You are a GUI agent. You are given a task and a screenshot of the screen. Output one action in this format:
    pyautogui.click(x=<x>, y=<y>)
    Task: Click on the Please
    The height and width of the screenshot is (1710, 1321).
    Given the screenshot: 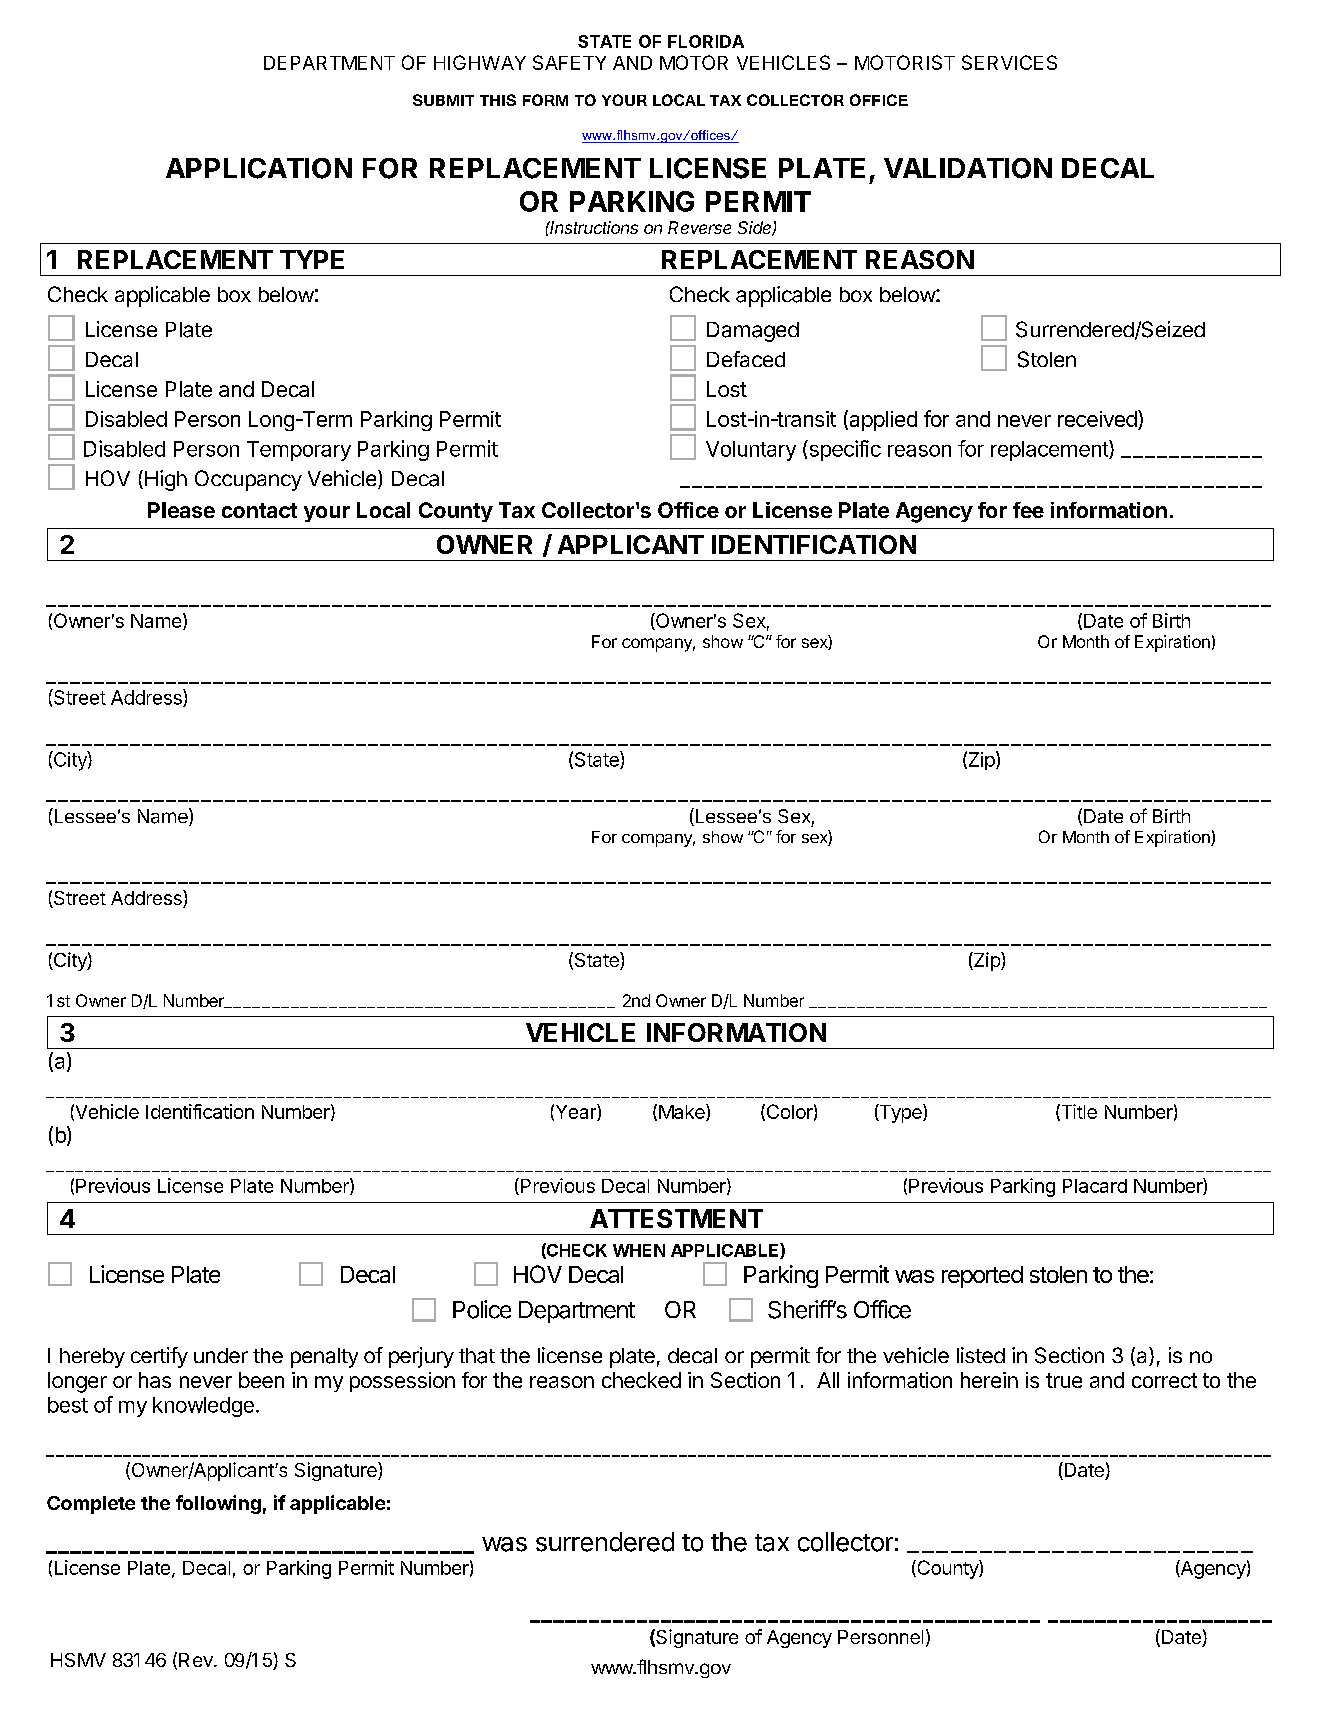 What is the action you would take?
    pyautogui.click(x=181, y=510)
